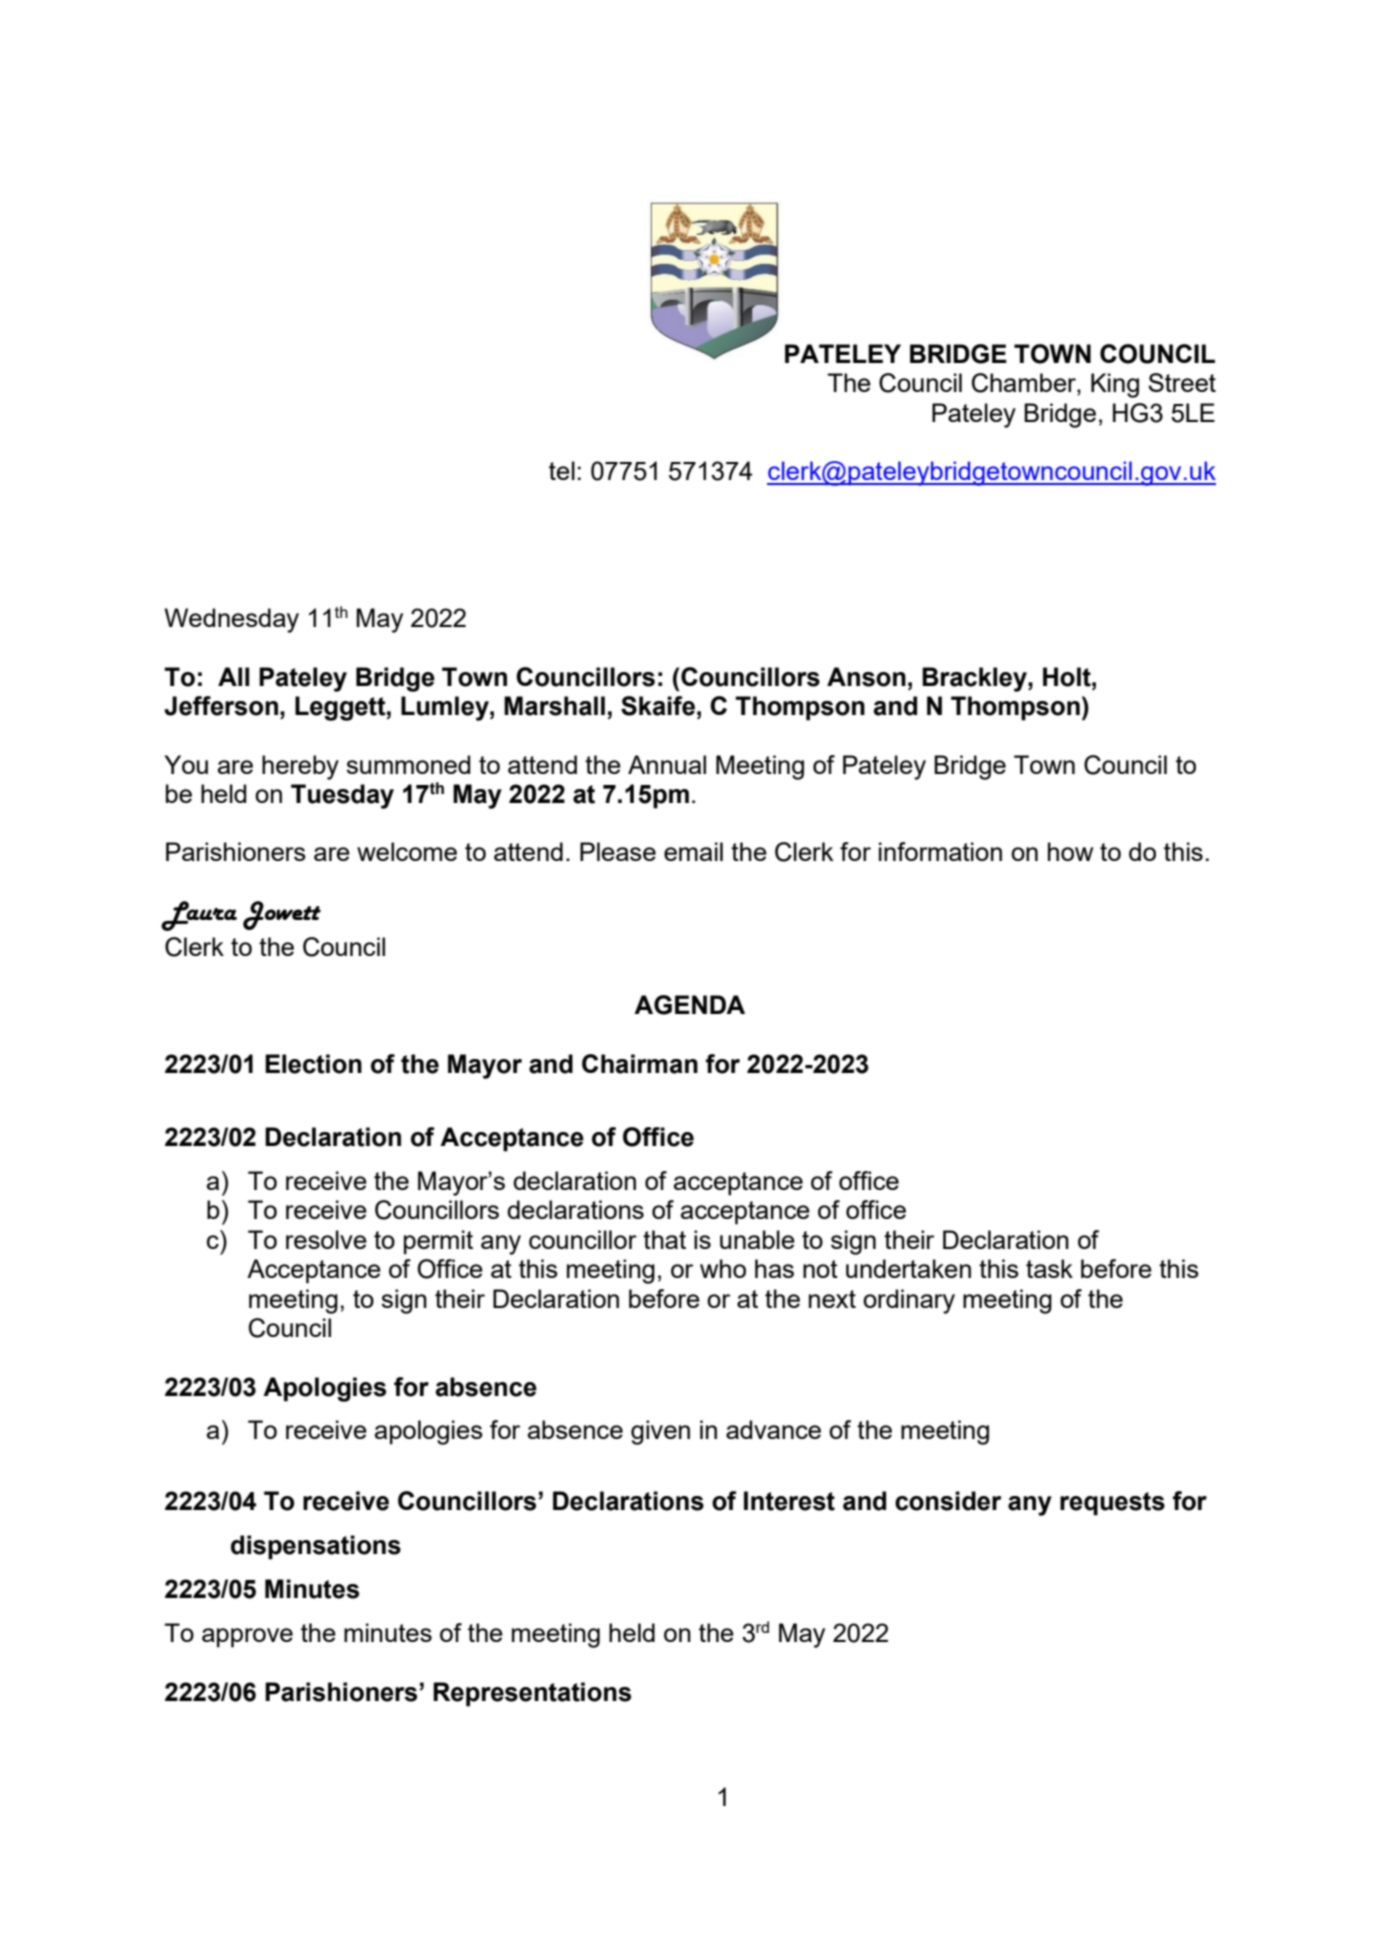 Image resolution: width=1380 pixels, height=1952 pixels. Describe the element at coordinates (1070, 851) in the image. I see `how` at that location.
